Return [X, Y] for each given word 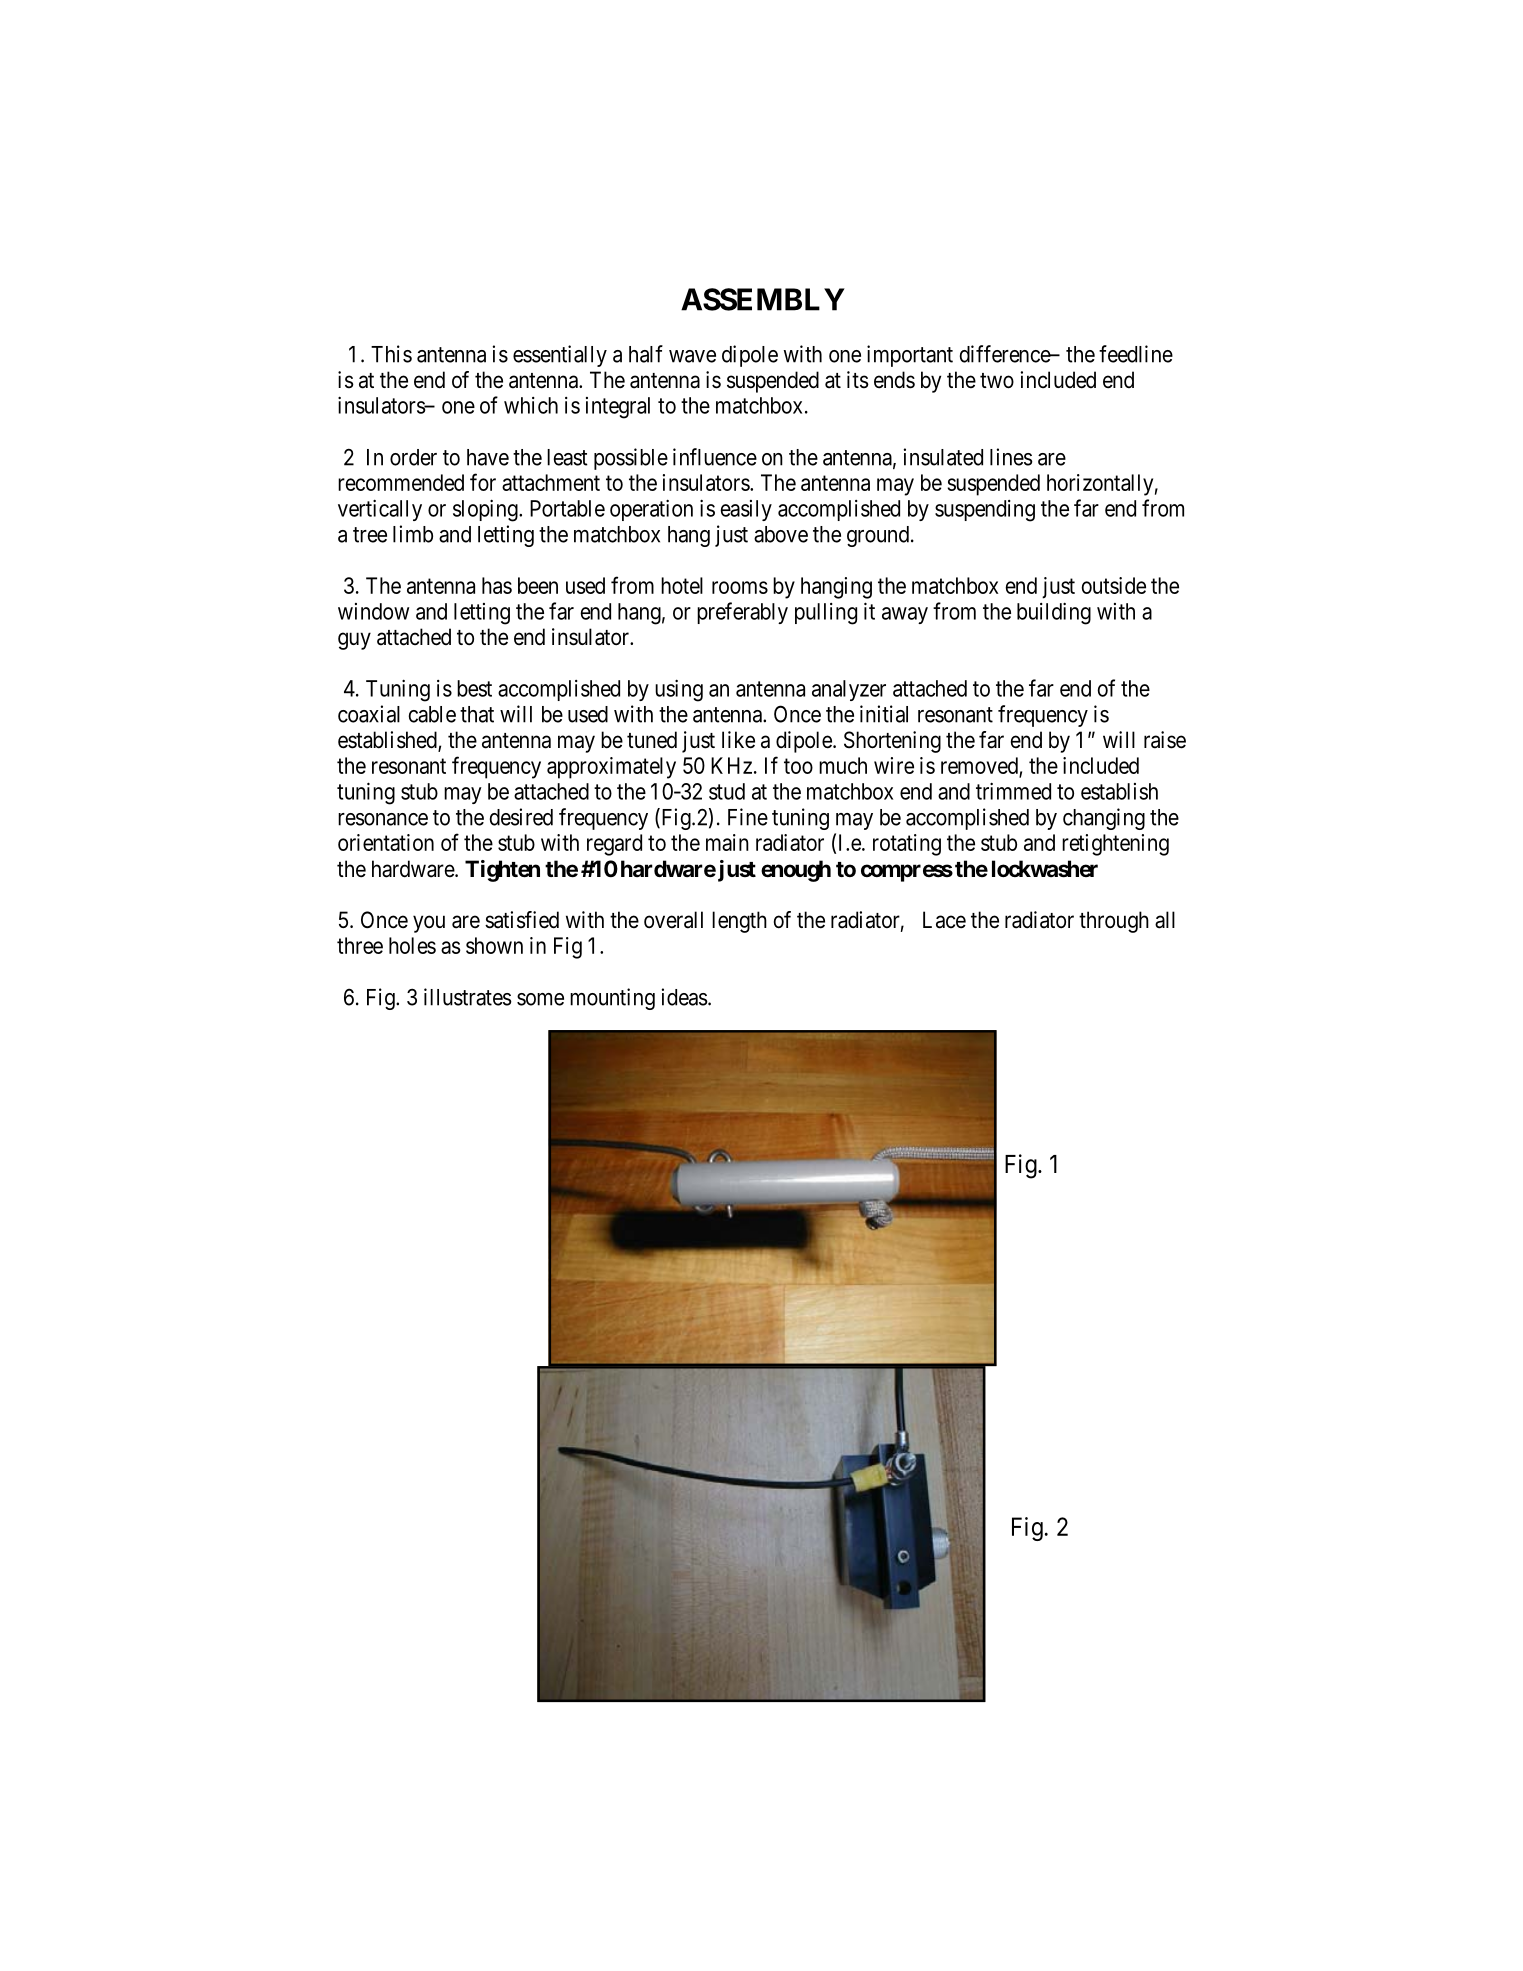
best [474, 688]
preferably [742, 613]
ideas [685, 997]
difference [1006, 354]
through [1114, 922]
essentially [560, 356]
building [1054, 613]
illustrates [468, 997]
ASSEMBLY [763, 299]
